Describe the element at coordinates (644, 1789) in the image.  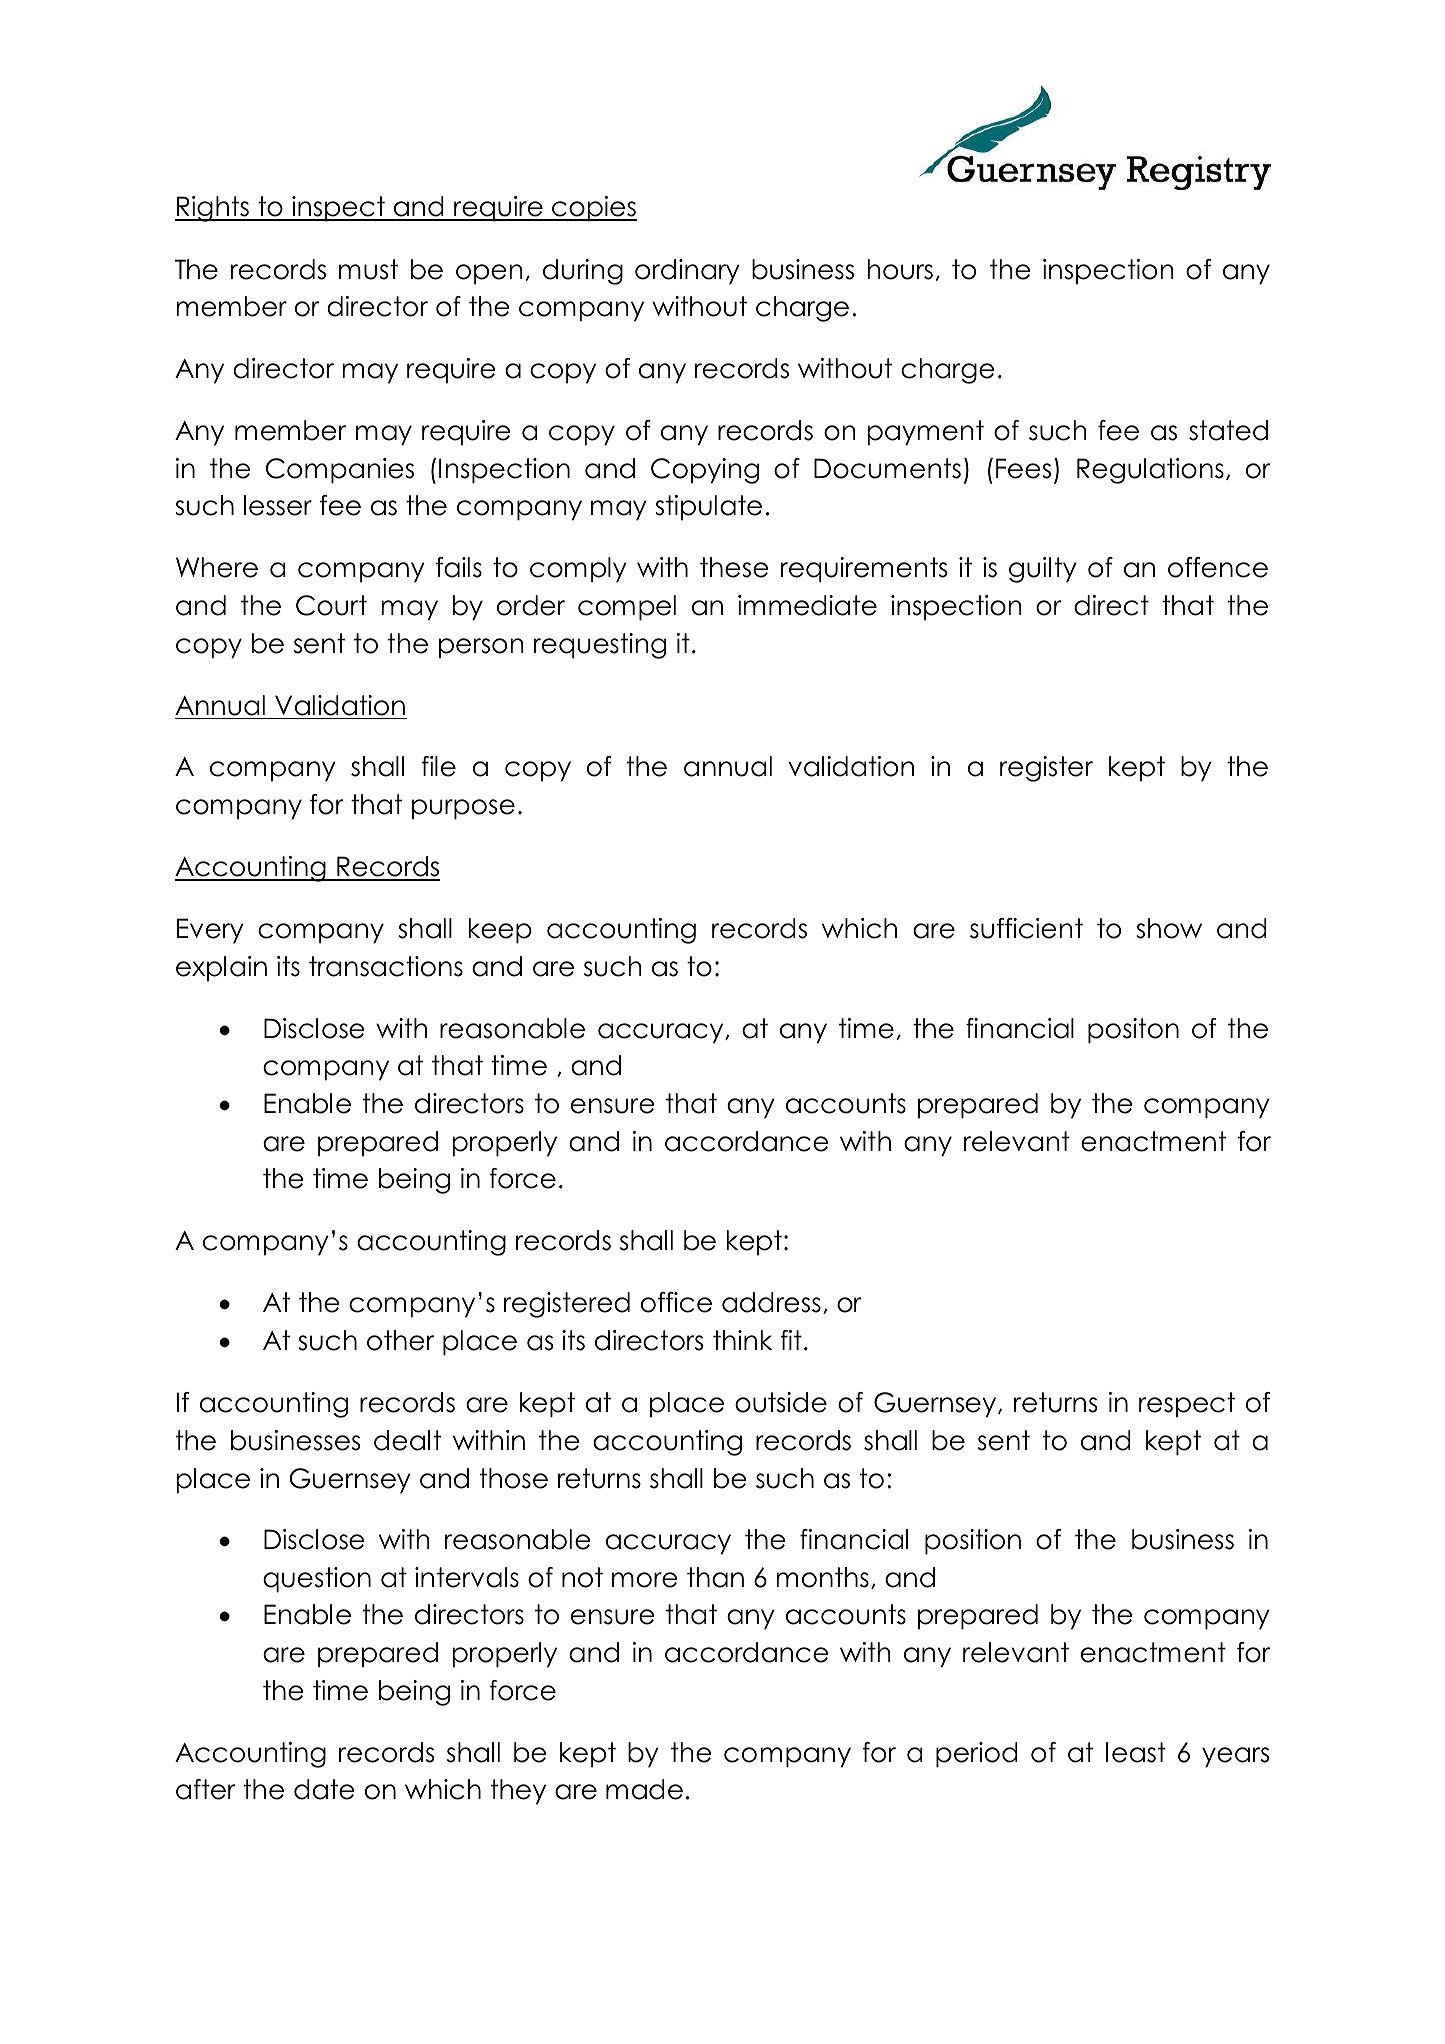
I see `made` at that location.
